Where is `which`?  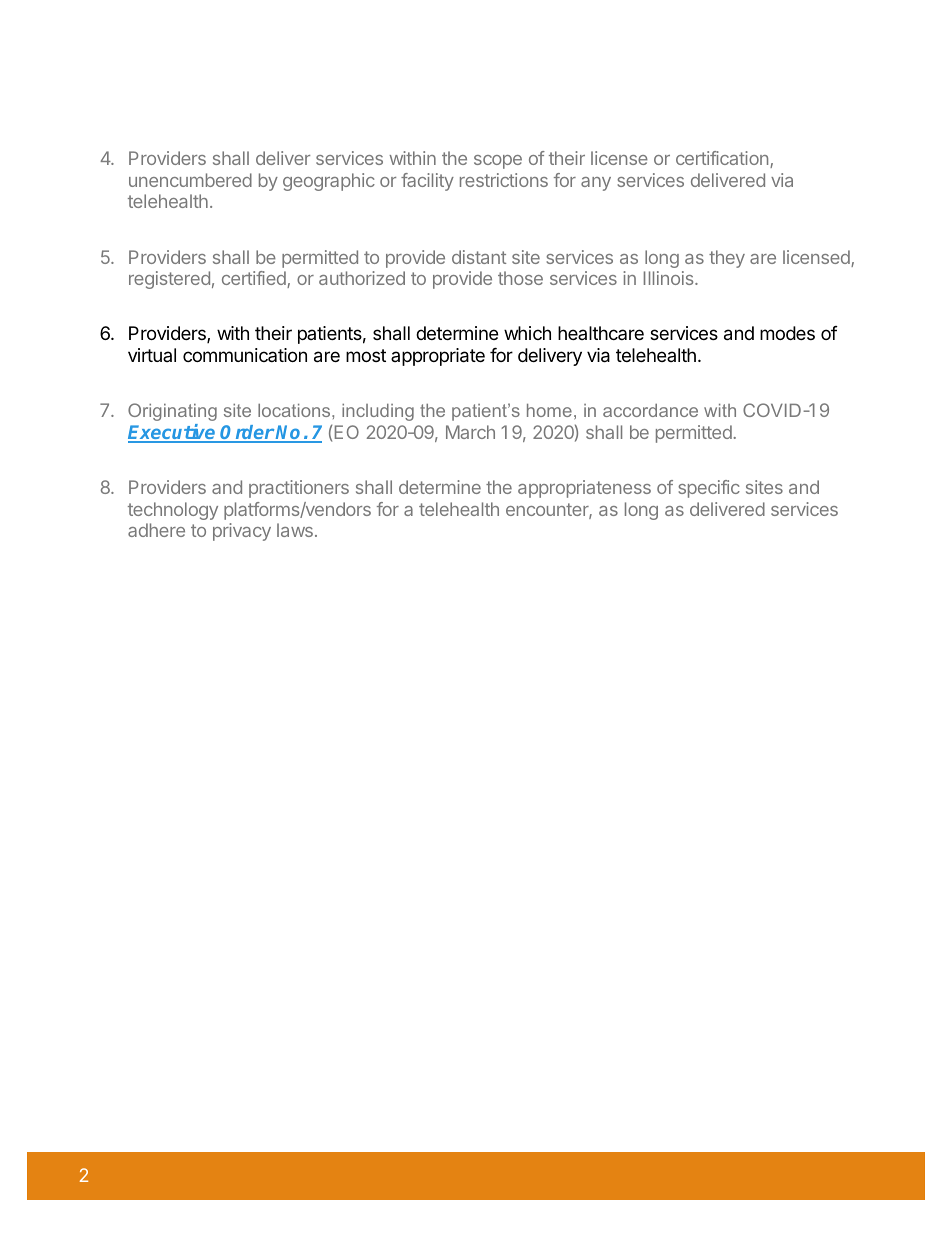 which is located at coordinates (527, 333).
